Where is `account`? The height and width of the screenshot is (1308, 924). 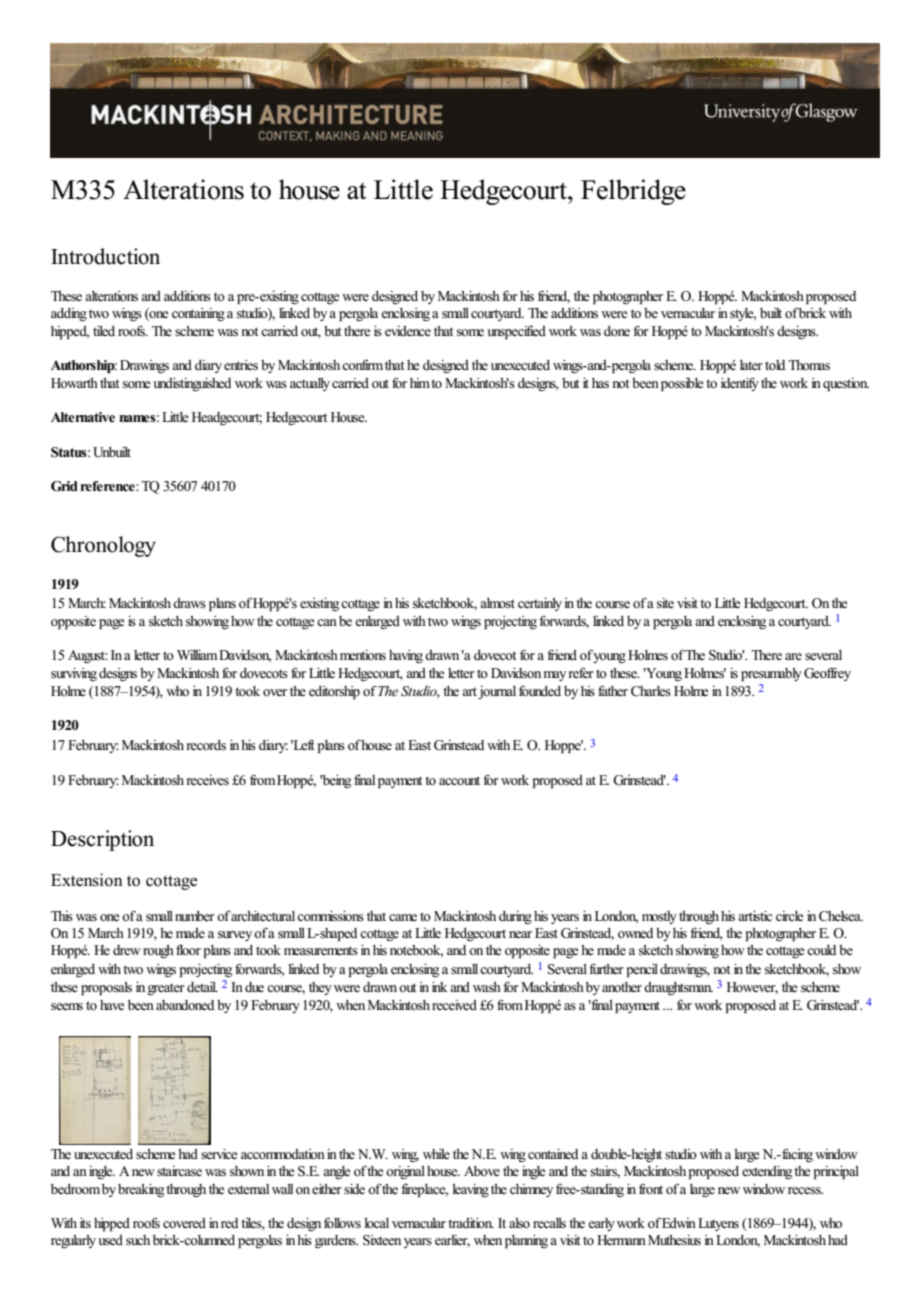 account is located at coordinates (459, 780).
